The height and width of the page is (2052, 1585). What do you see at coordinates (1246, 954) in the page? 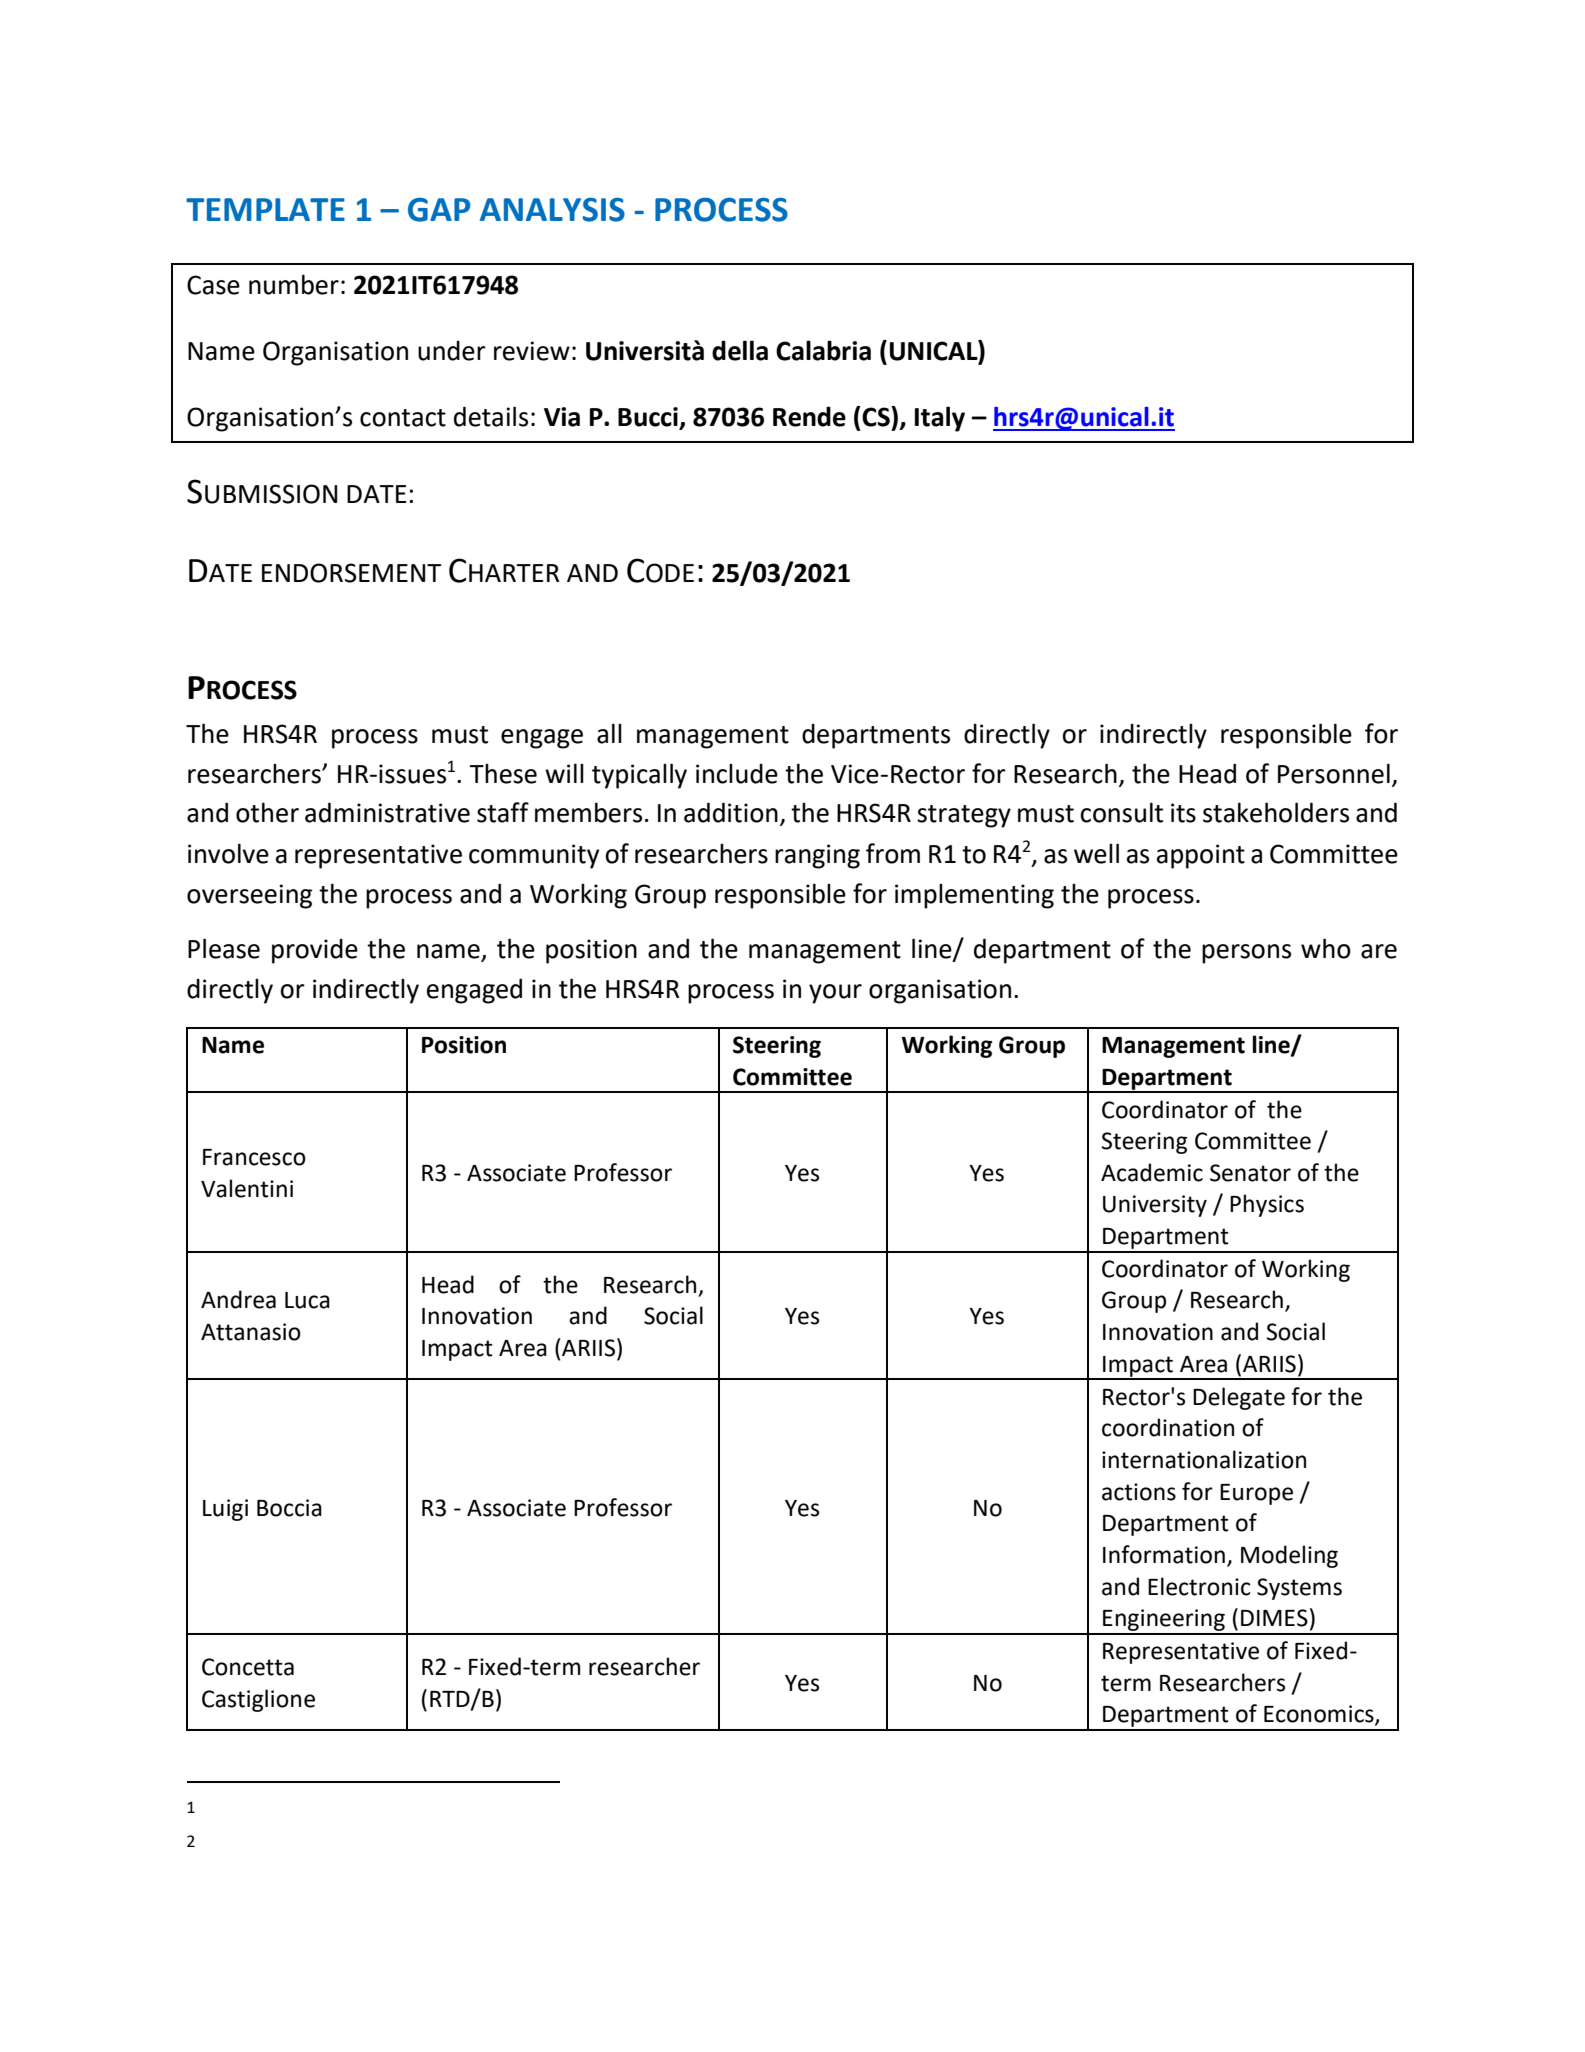
I see `persons` at bounding box center [1246, 954].
